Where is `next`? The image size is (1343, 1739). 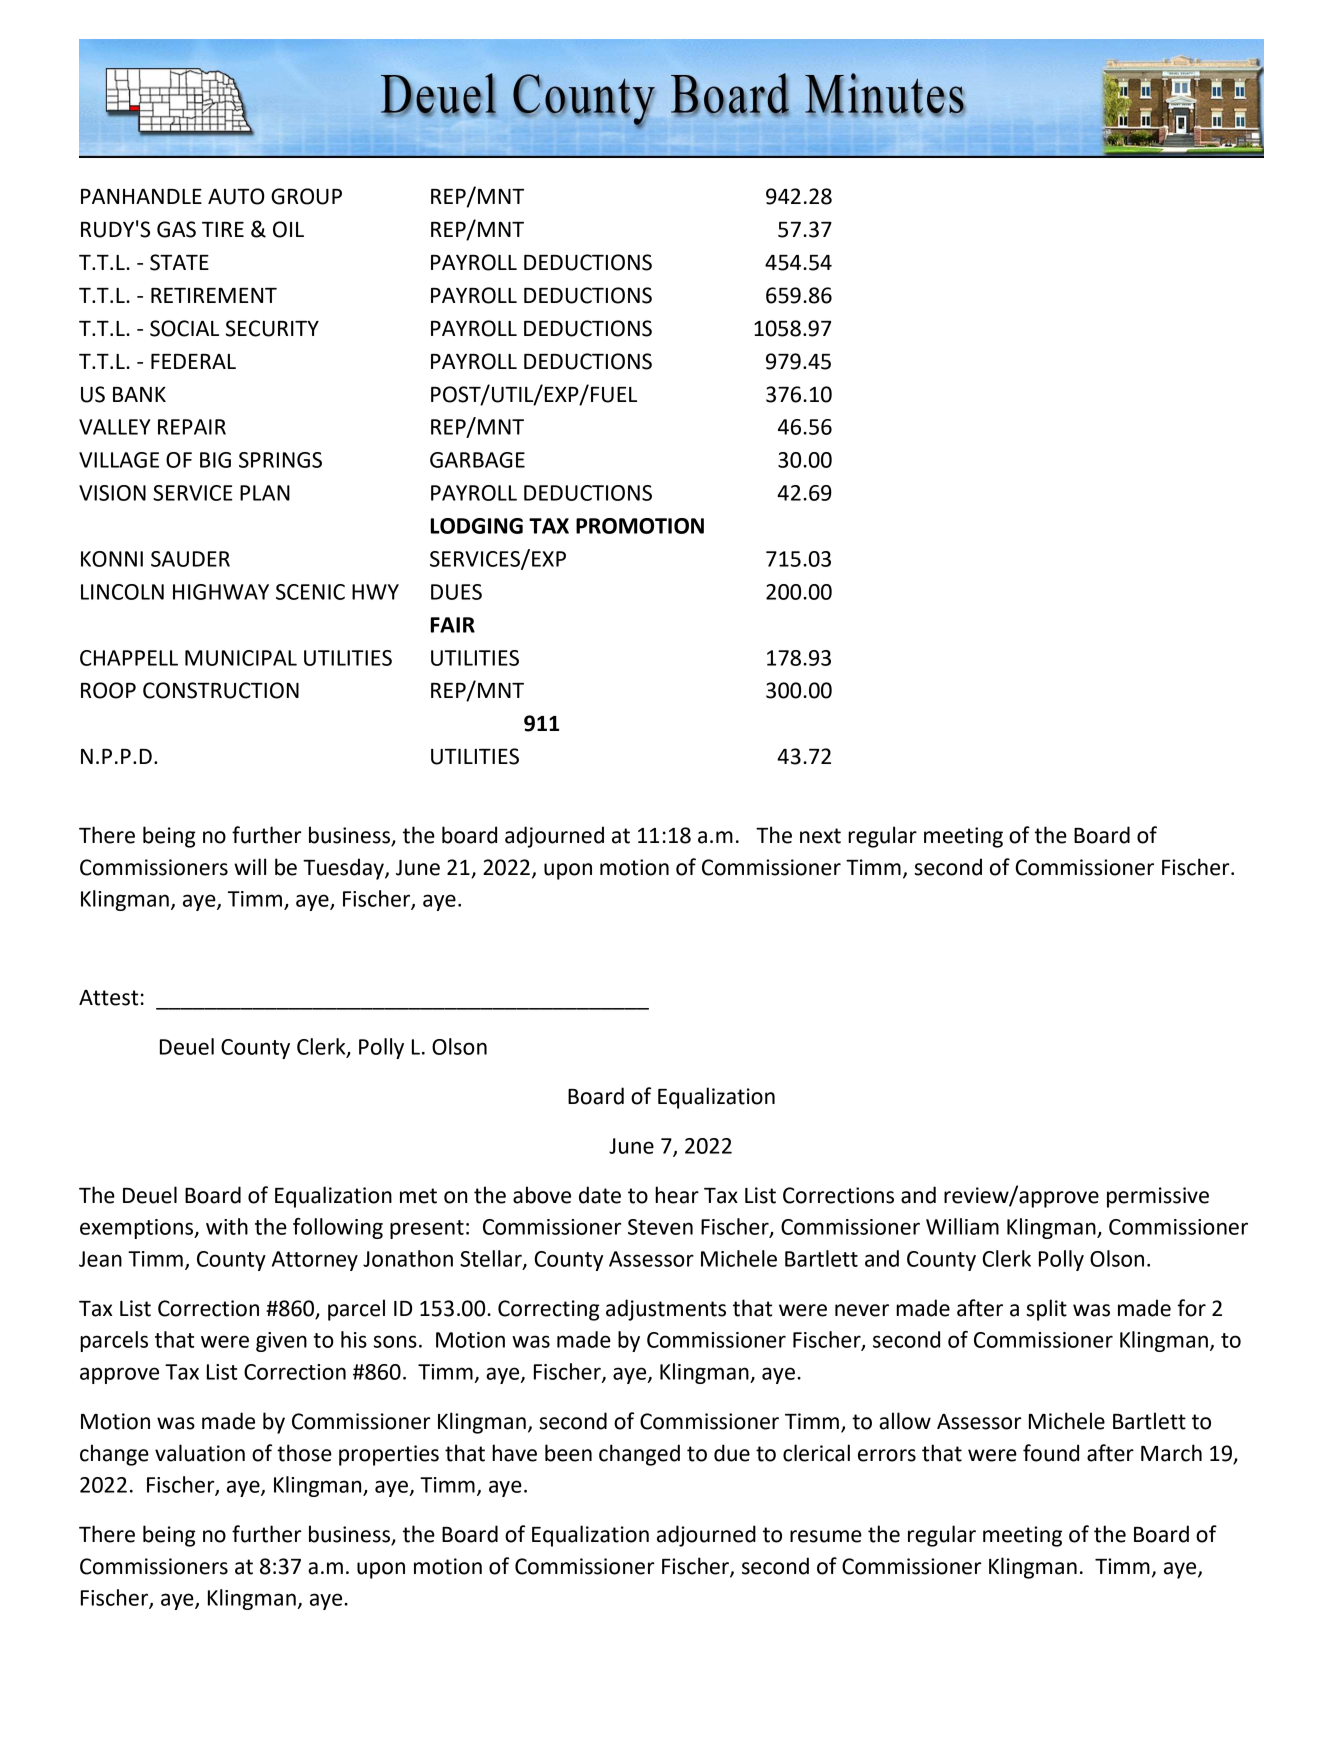 next is located at coordinates (820, 836).
